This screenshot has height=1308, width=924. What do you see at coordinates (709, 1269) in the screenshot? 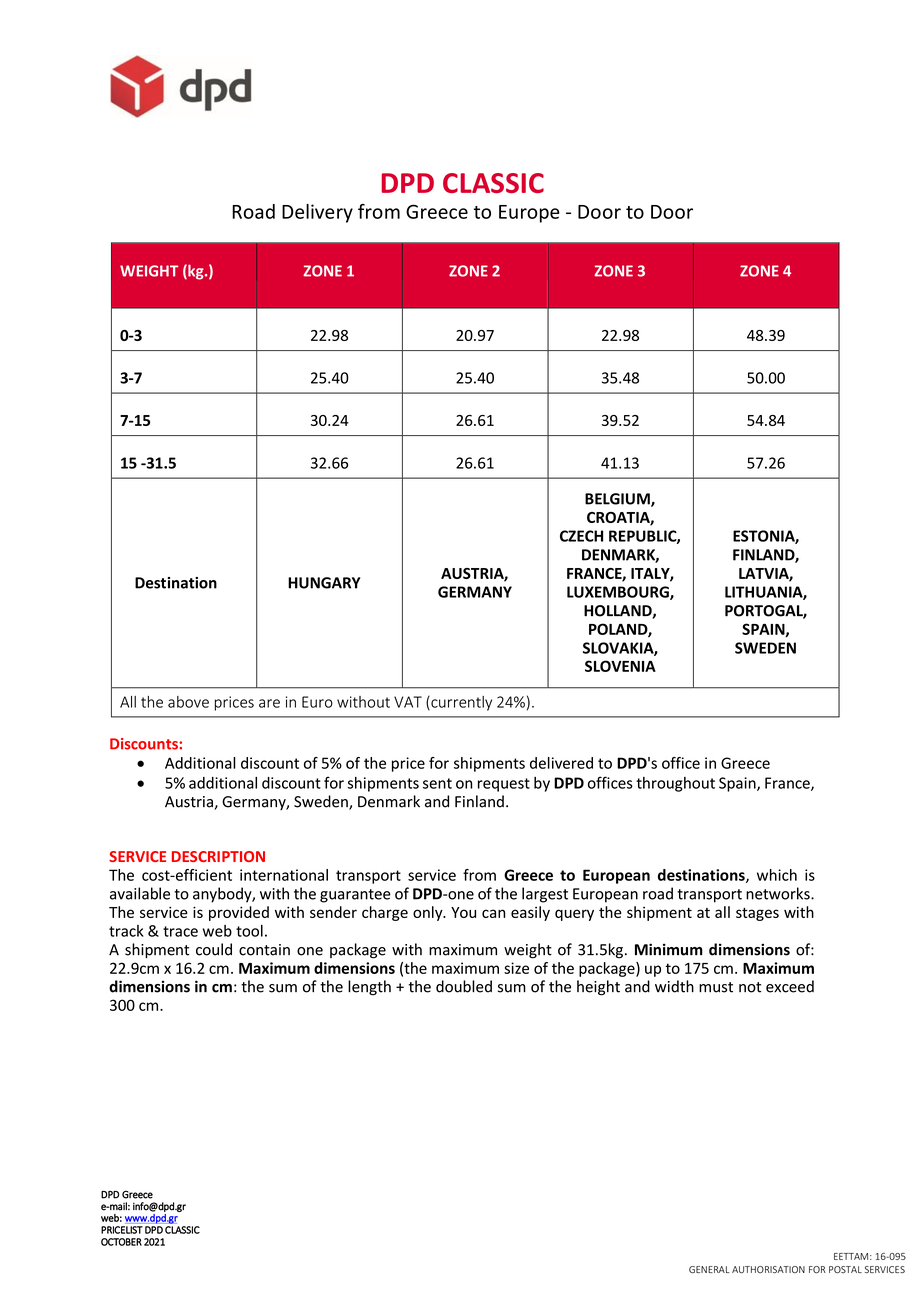
I see `GENERAL` at bounding box center [709, 1269].
